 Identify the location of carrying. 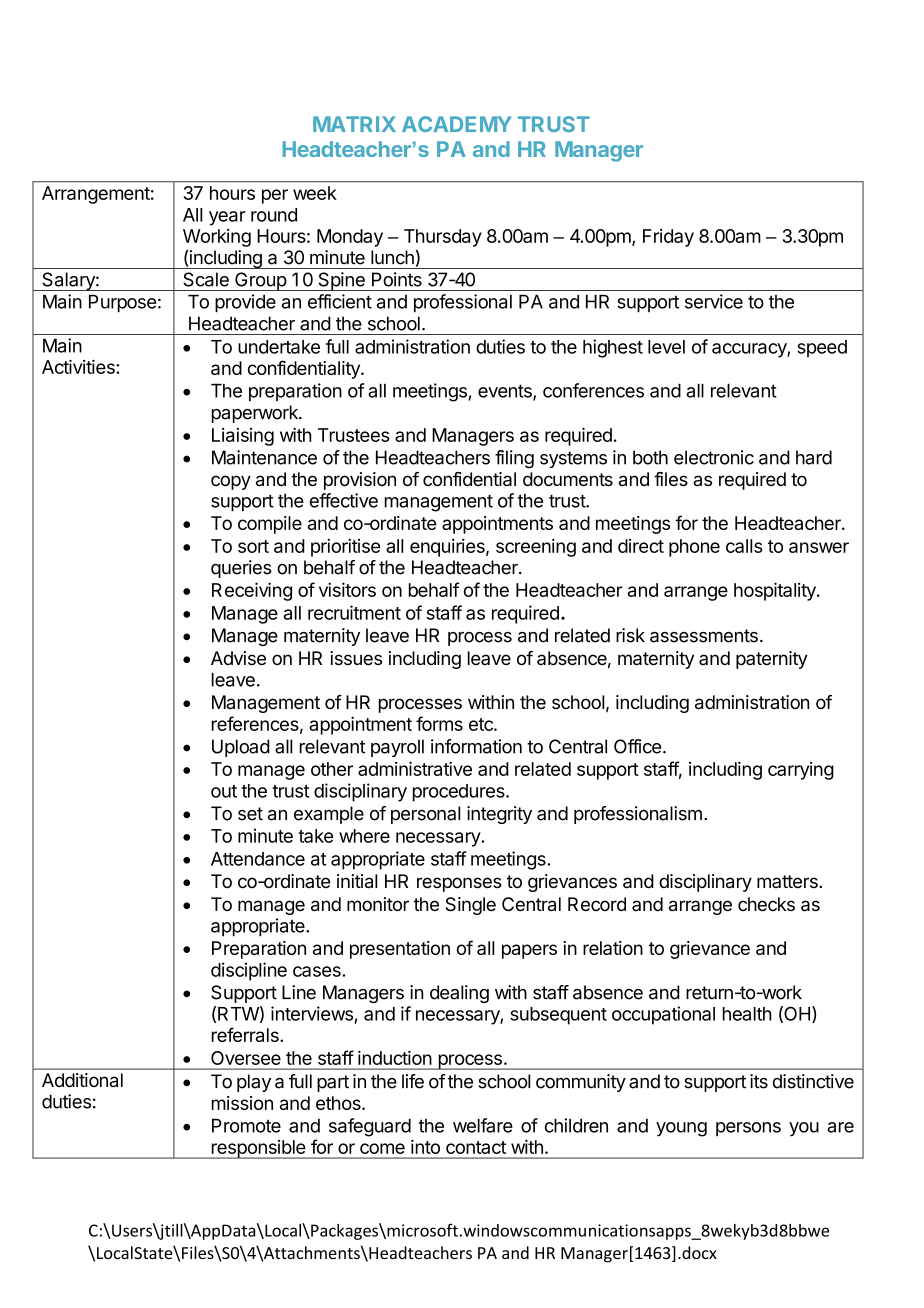
(801, 771).
